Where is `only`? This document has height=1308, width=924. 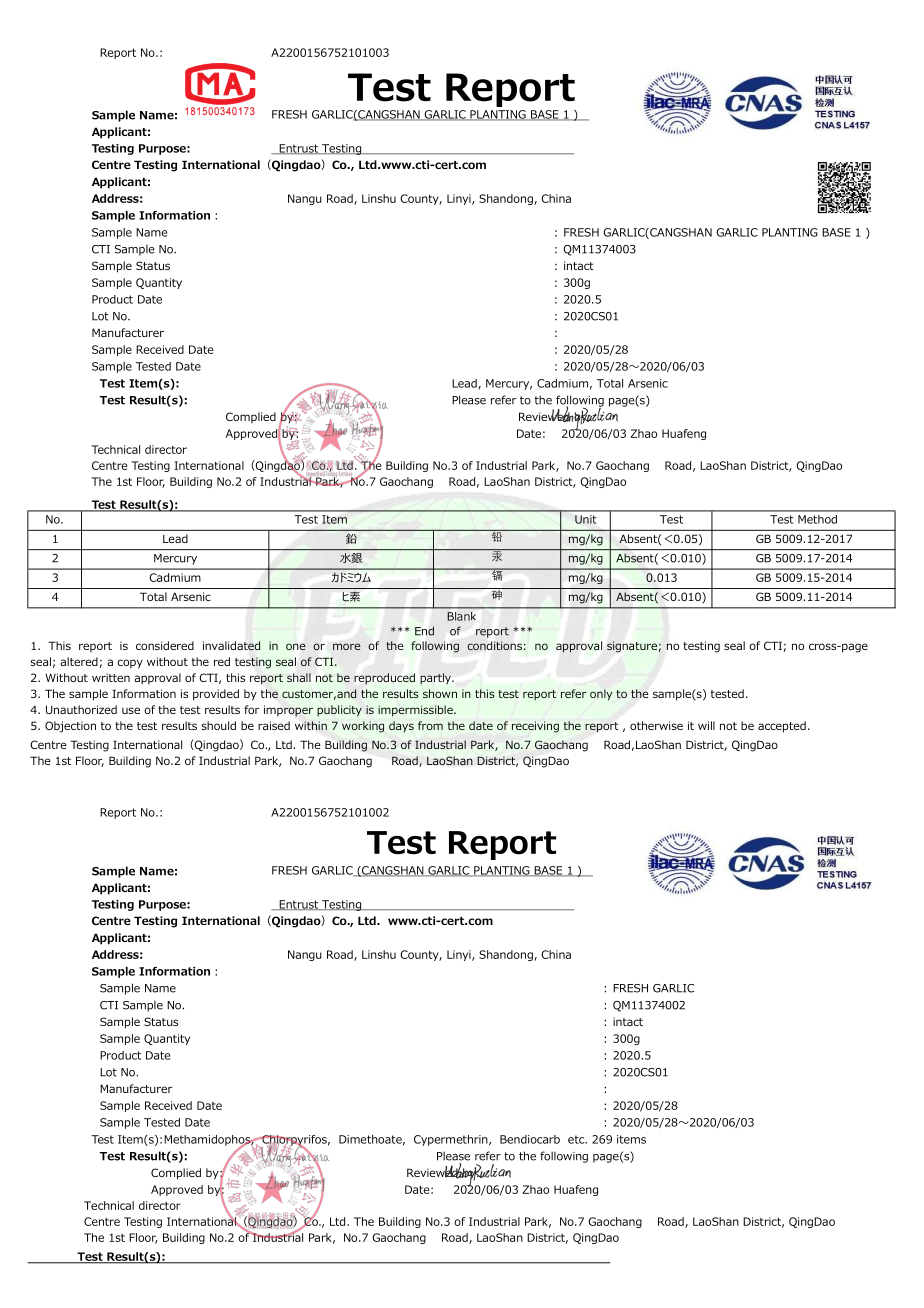
only is located at coordinates (601, 695).
